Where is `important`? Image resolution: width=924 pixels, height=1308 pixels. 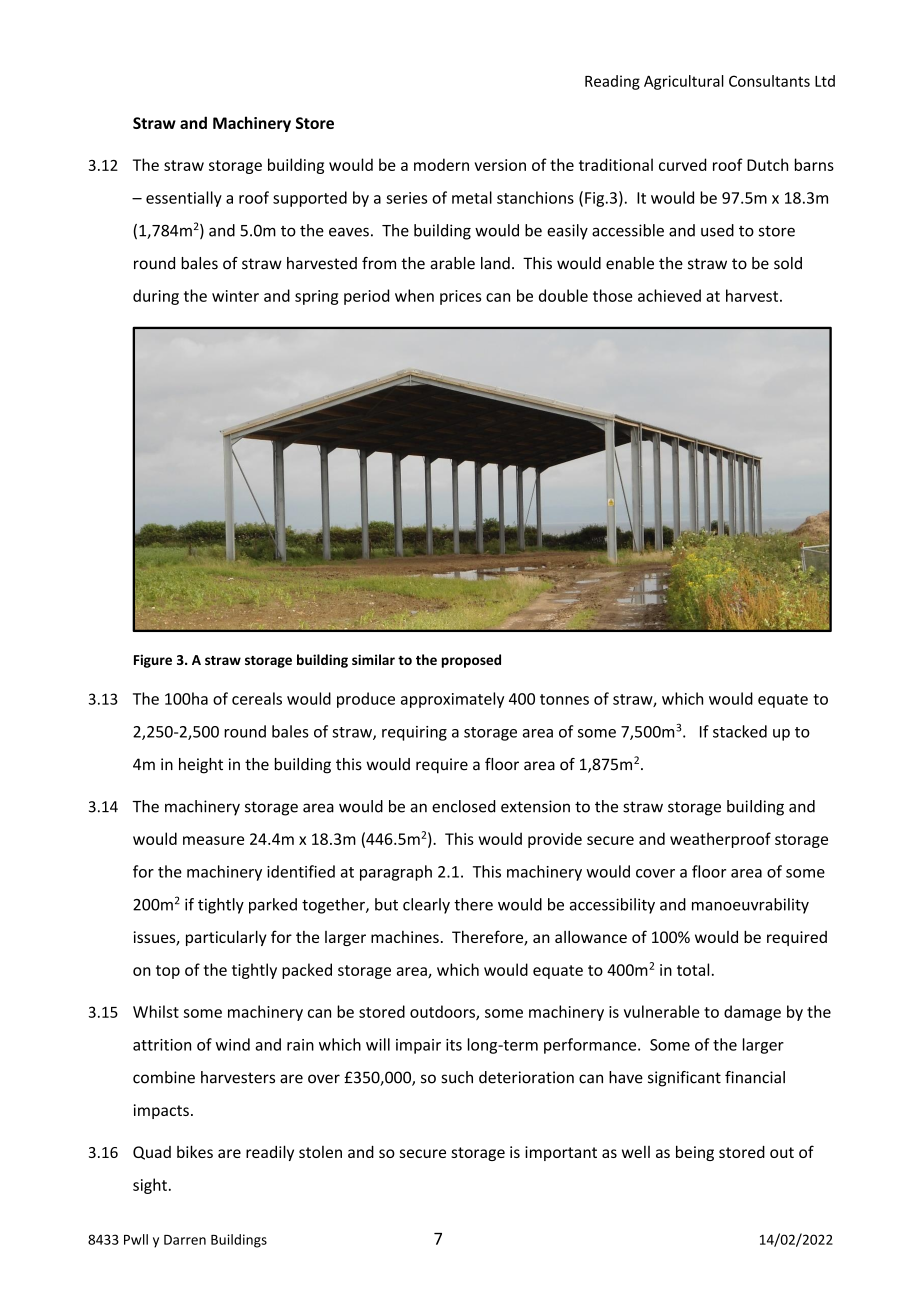 important is located at coordinates (561, 1153).
